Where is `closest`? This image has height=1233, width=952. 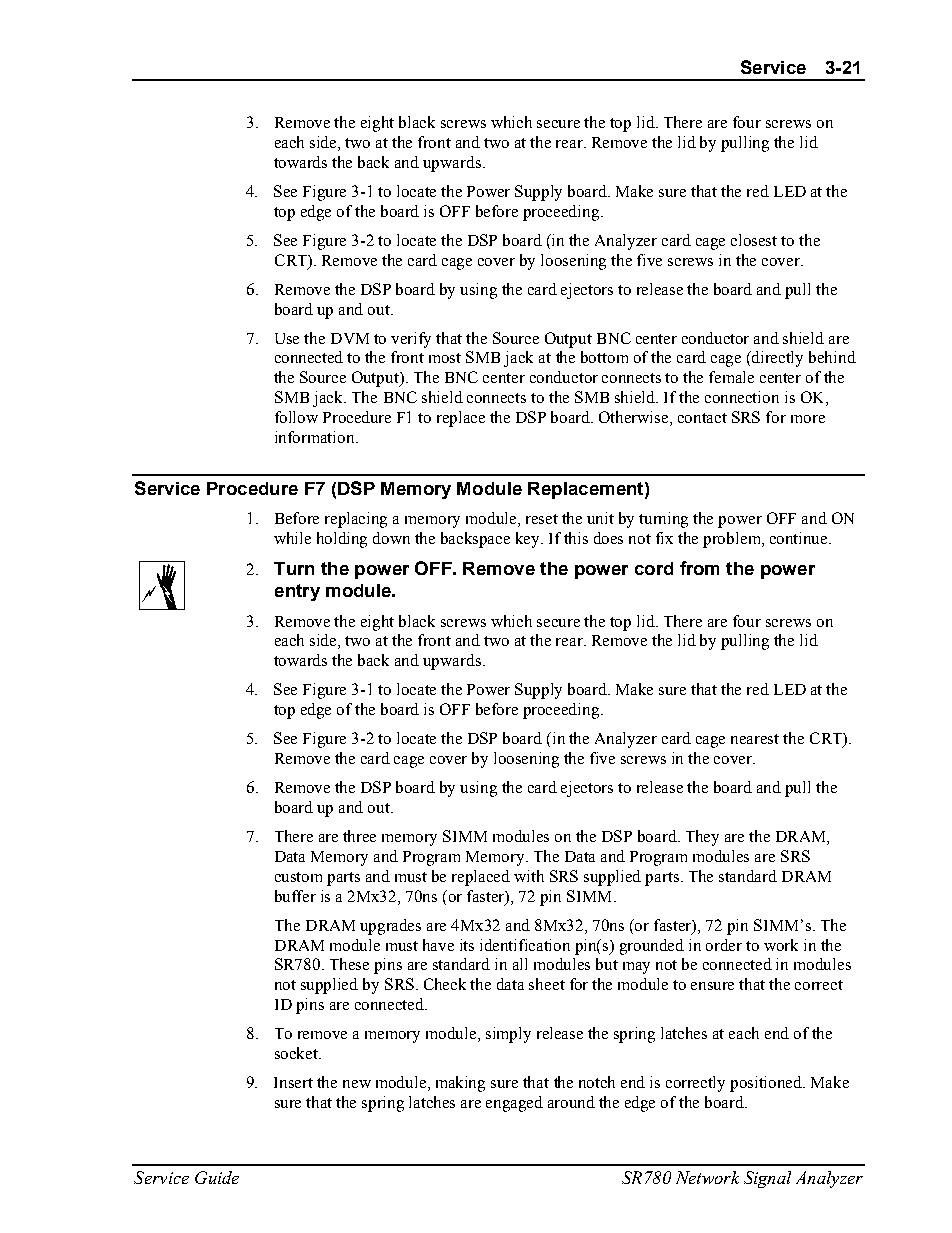
closest is located at coordinates (754, 240).
